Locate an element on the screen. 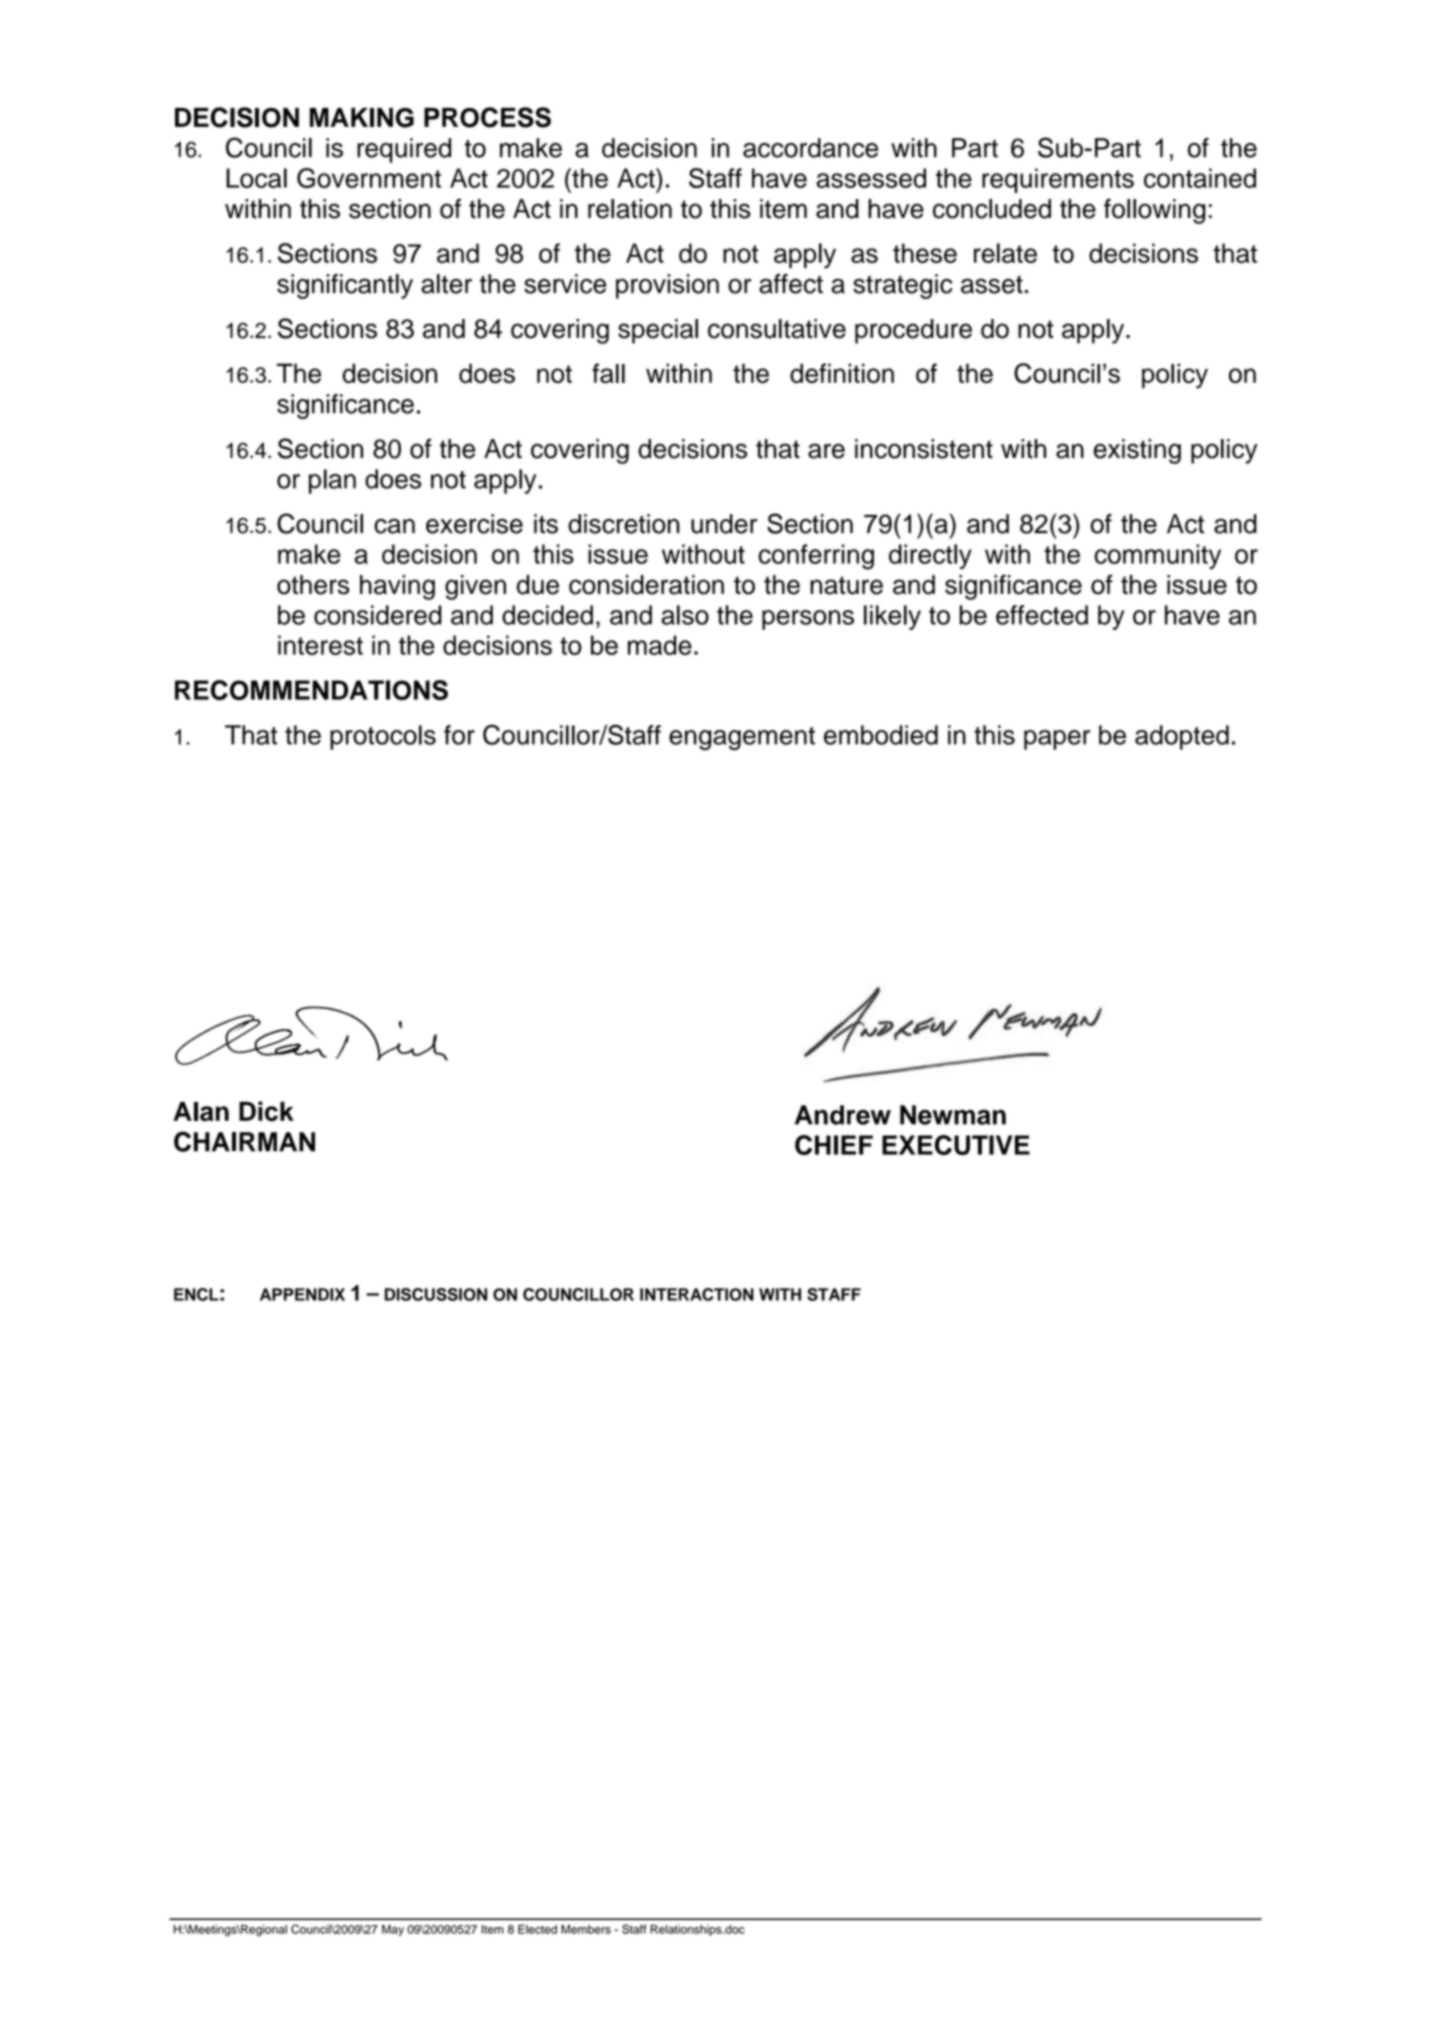 The width and height of the screenshot is (1430, 2023). APPENDIX is located at coordinates (302, 1294).
